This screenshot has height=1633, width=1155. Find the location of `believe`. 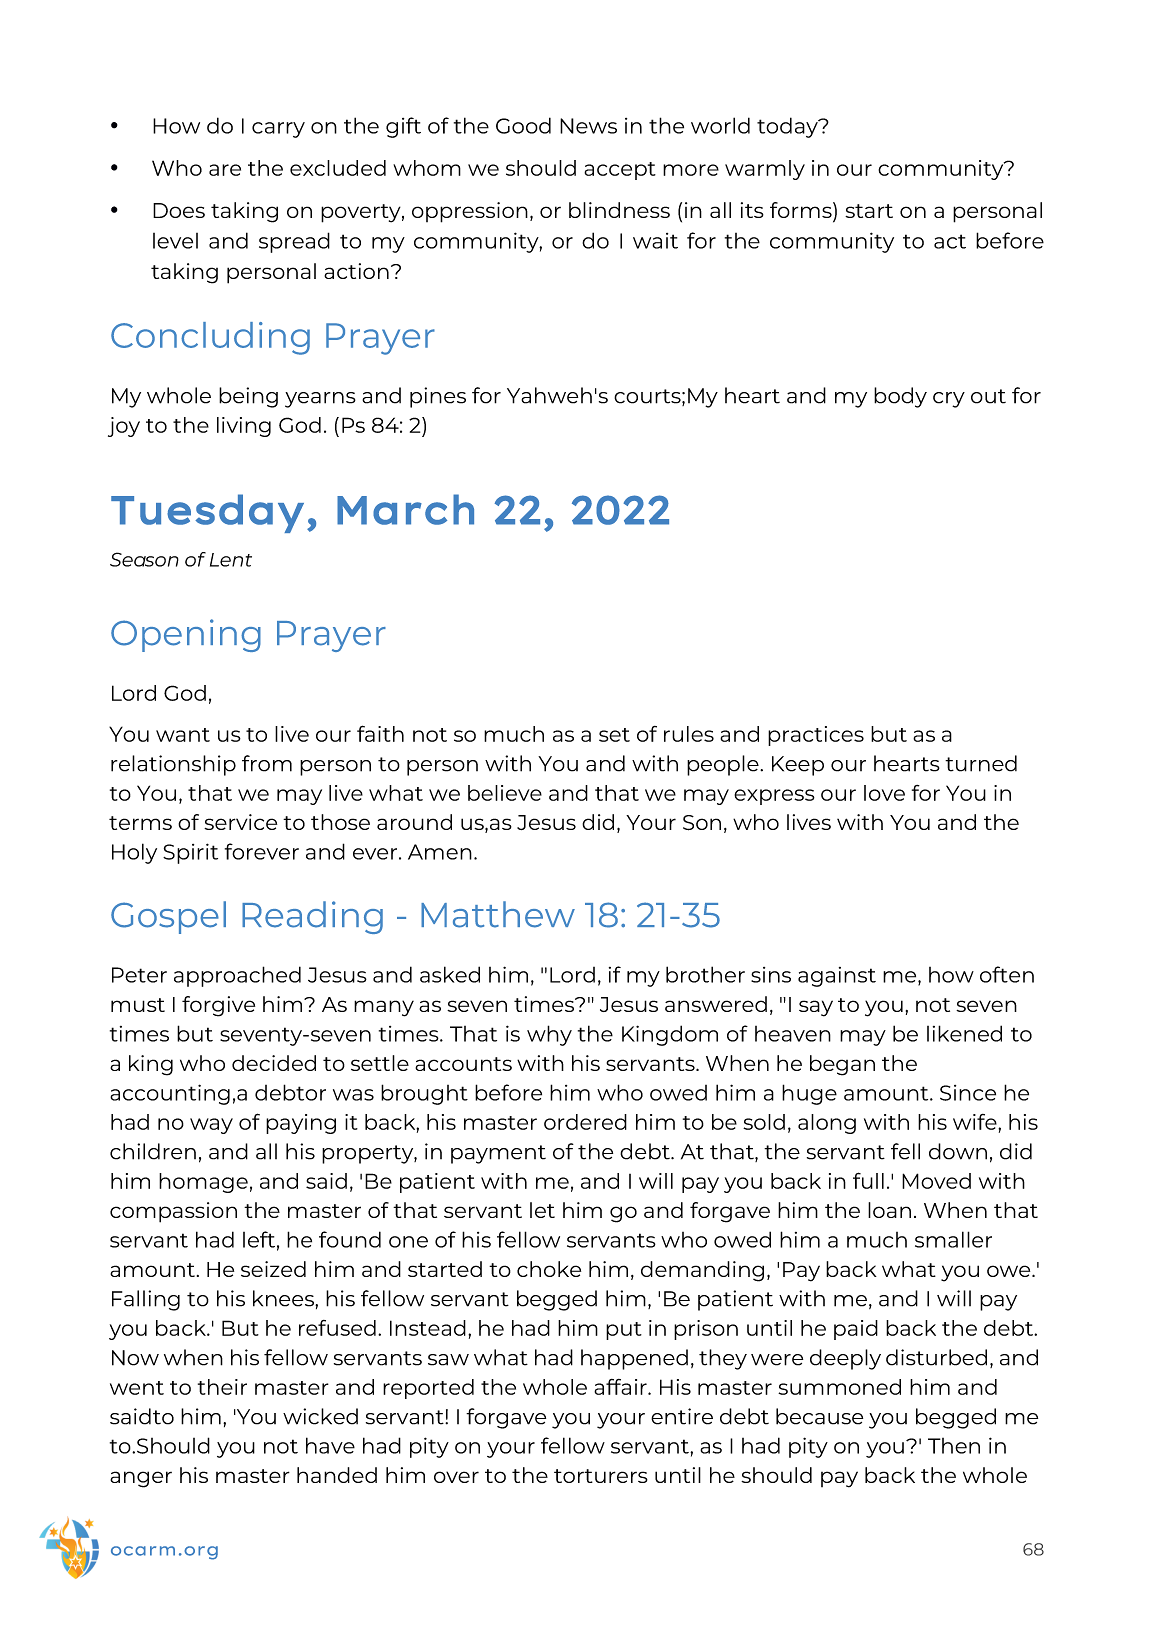

believe is located at coordinates (505, 793).
